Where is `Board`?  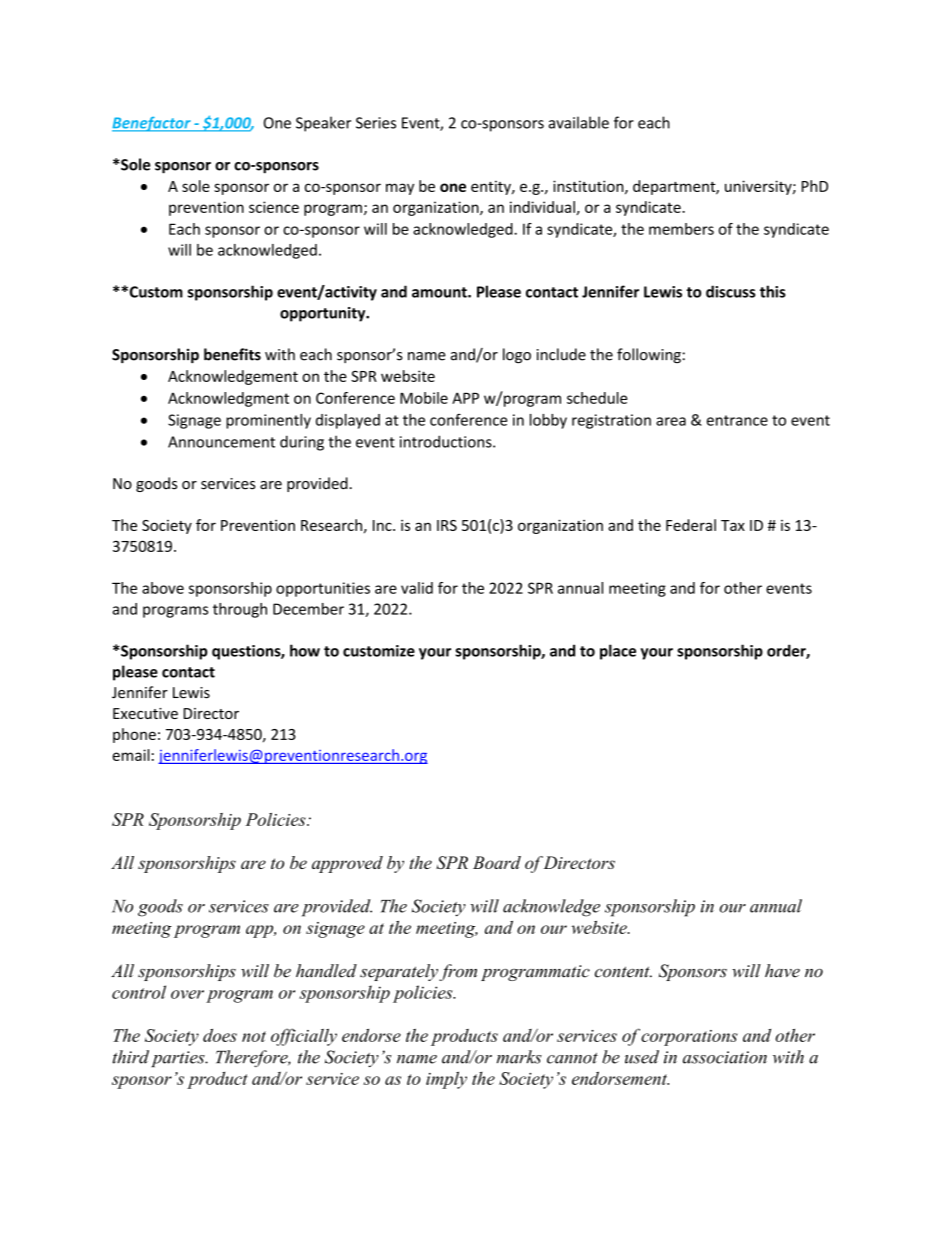
Board is located at coordinates (497, 862).
